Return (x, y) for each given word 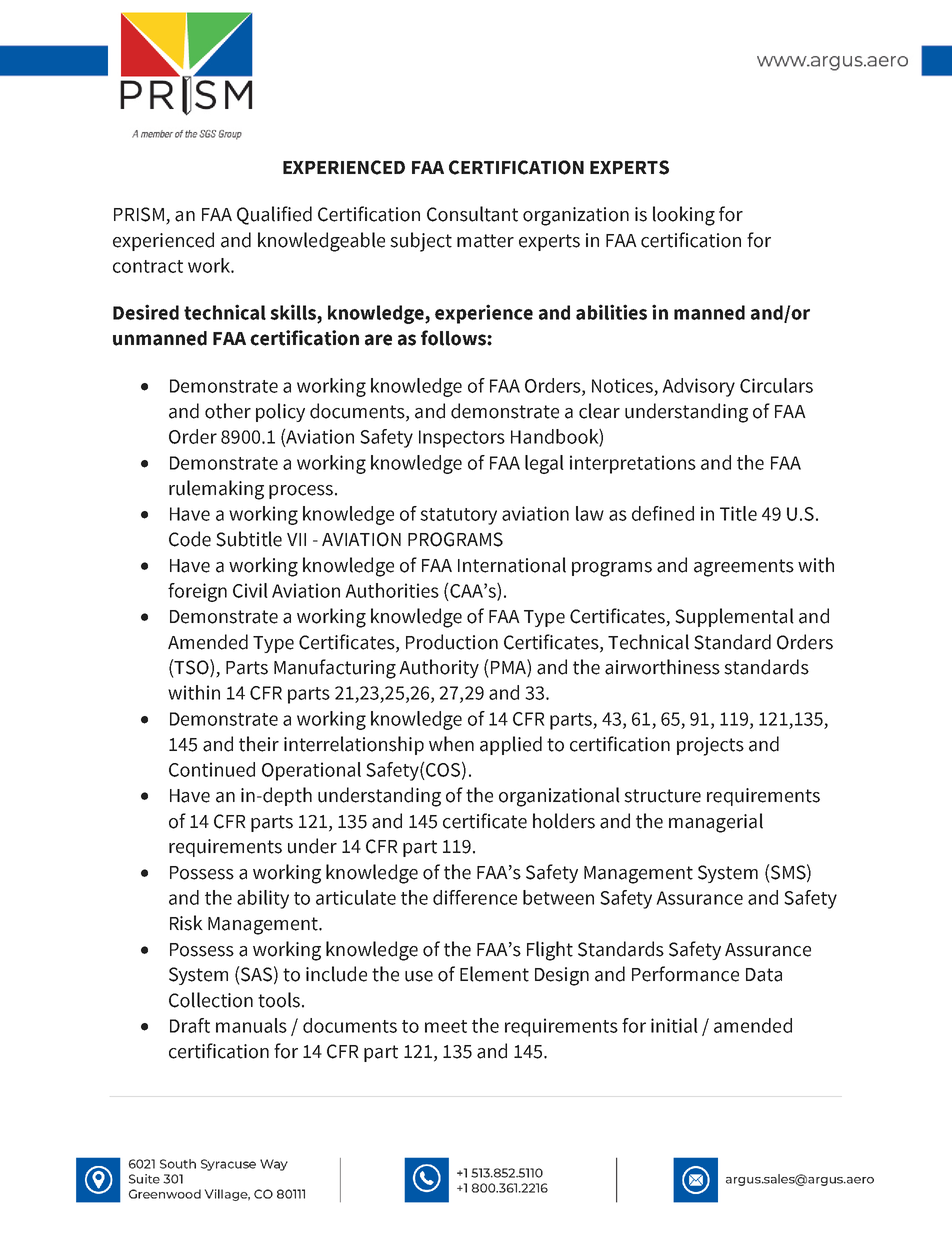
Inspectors (462, 439)
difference (475, 897)
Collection (211, 1000)
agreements (744, 568)
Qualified (274, 215)
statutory (458, 516)
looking (684, 216)
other (228, 411)
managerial (716, 823)
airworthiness (662, 667)
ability (263, 899)
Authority (439, 668)
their (259, 744)
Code (190, 539)
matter (485, 241)
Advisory (699, 387)
